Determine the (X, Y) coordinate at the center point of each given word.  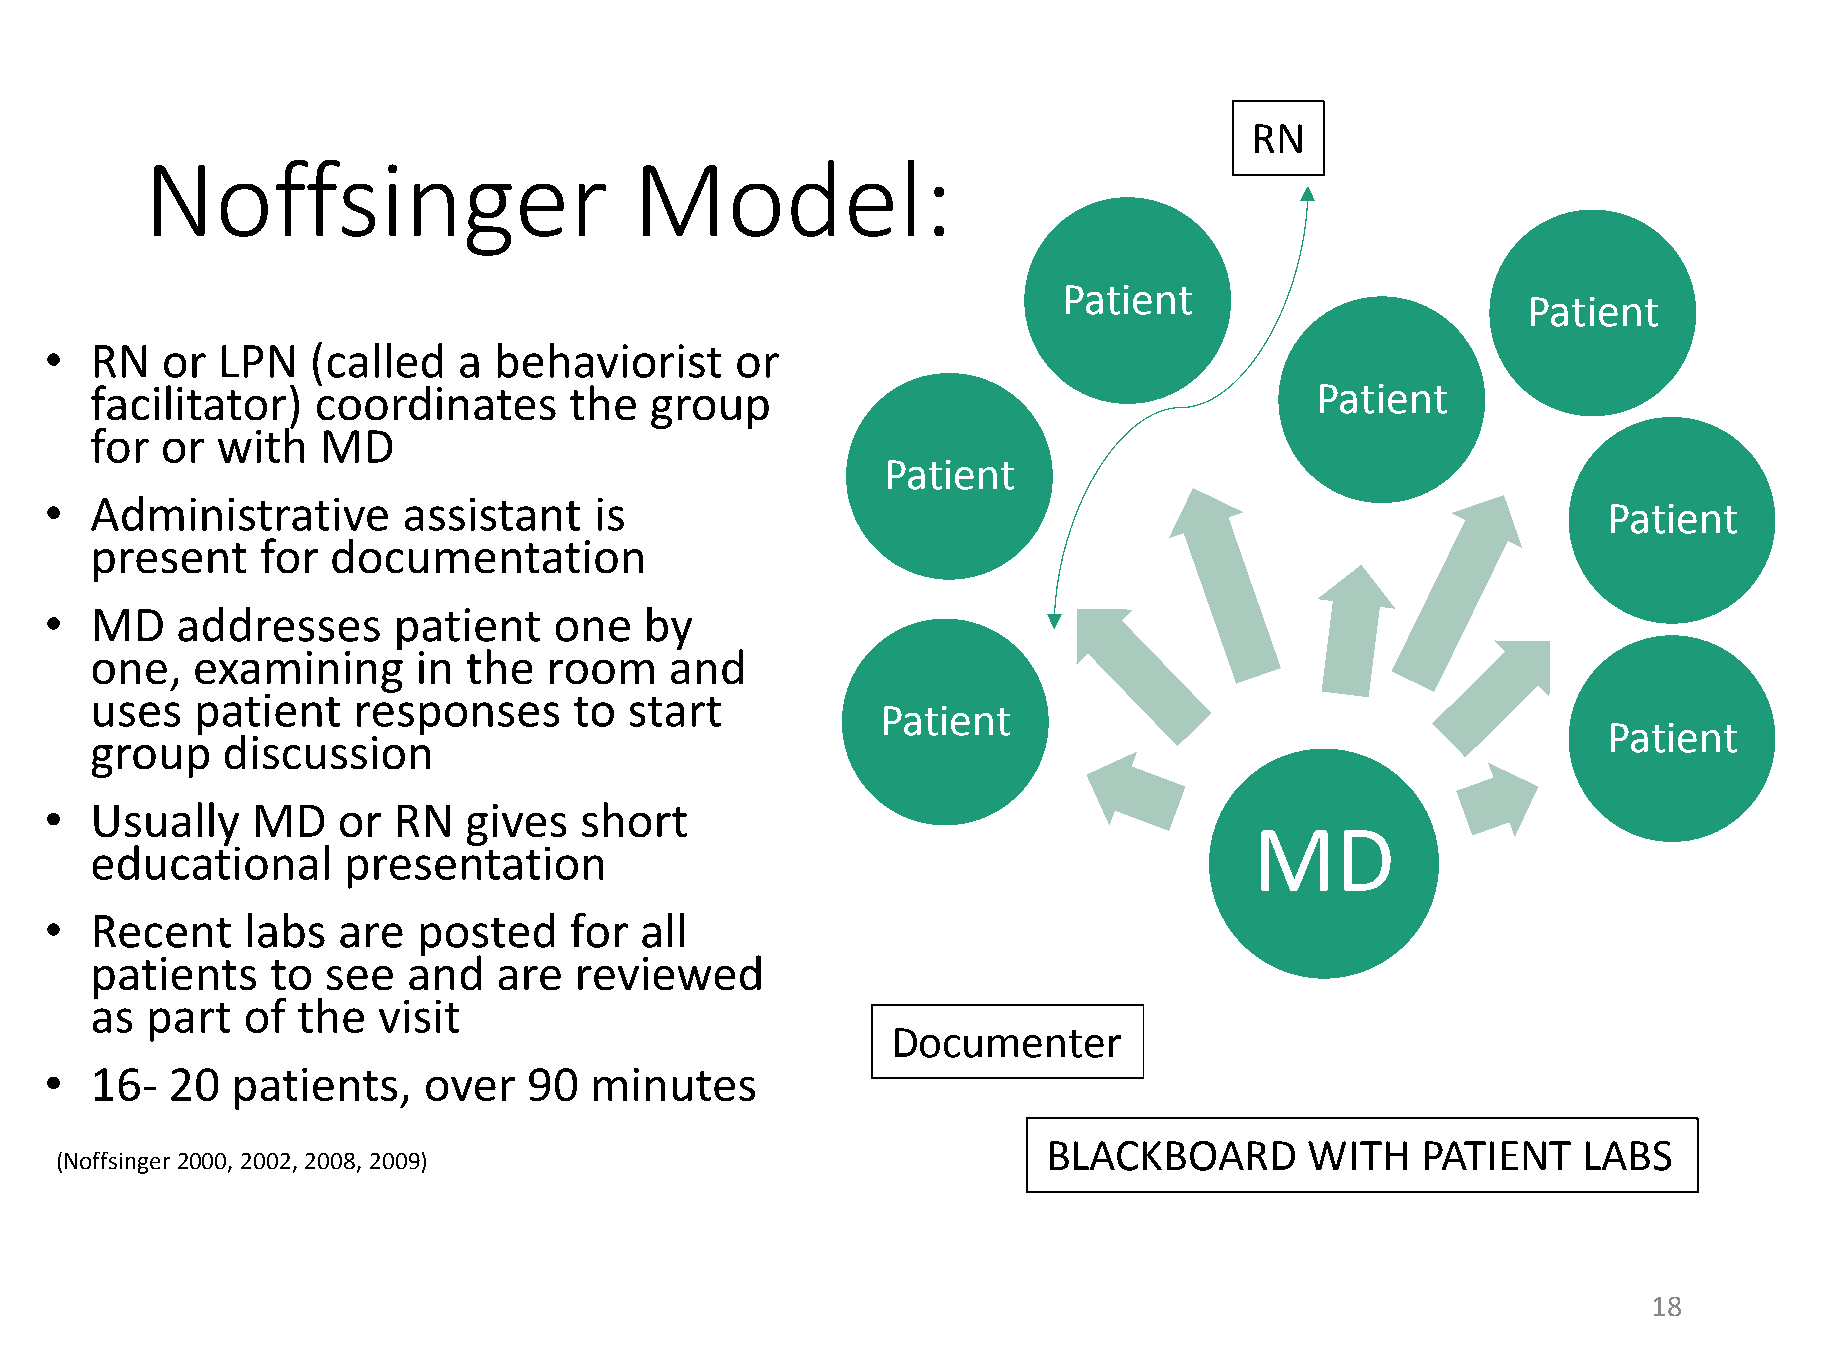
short (634, 819)
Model (778, 198)
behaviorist (609, 360)
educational (211, 861)
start (675, 712)
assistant (492, 514)
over (470, 1089)
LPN (258, 361)
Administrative (239, 513)
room (602, 672)
